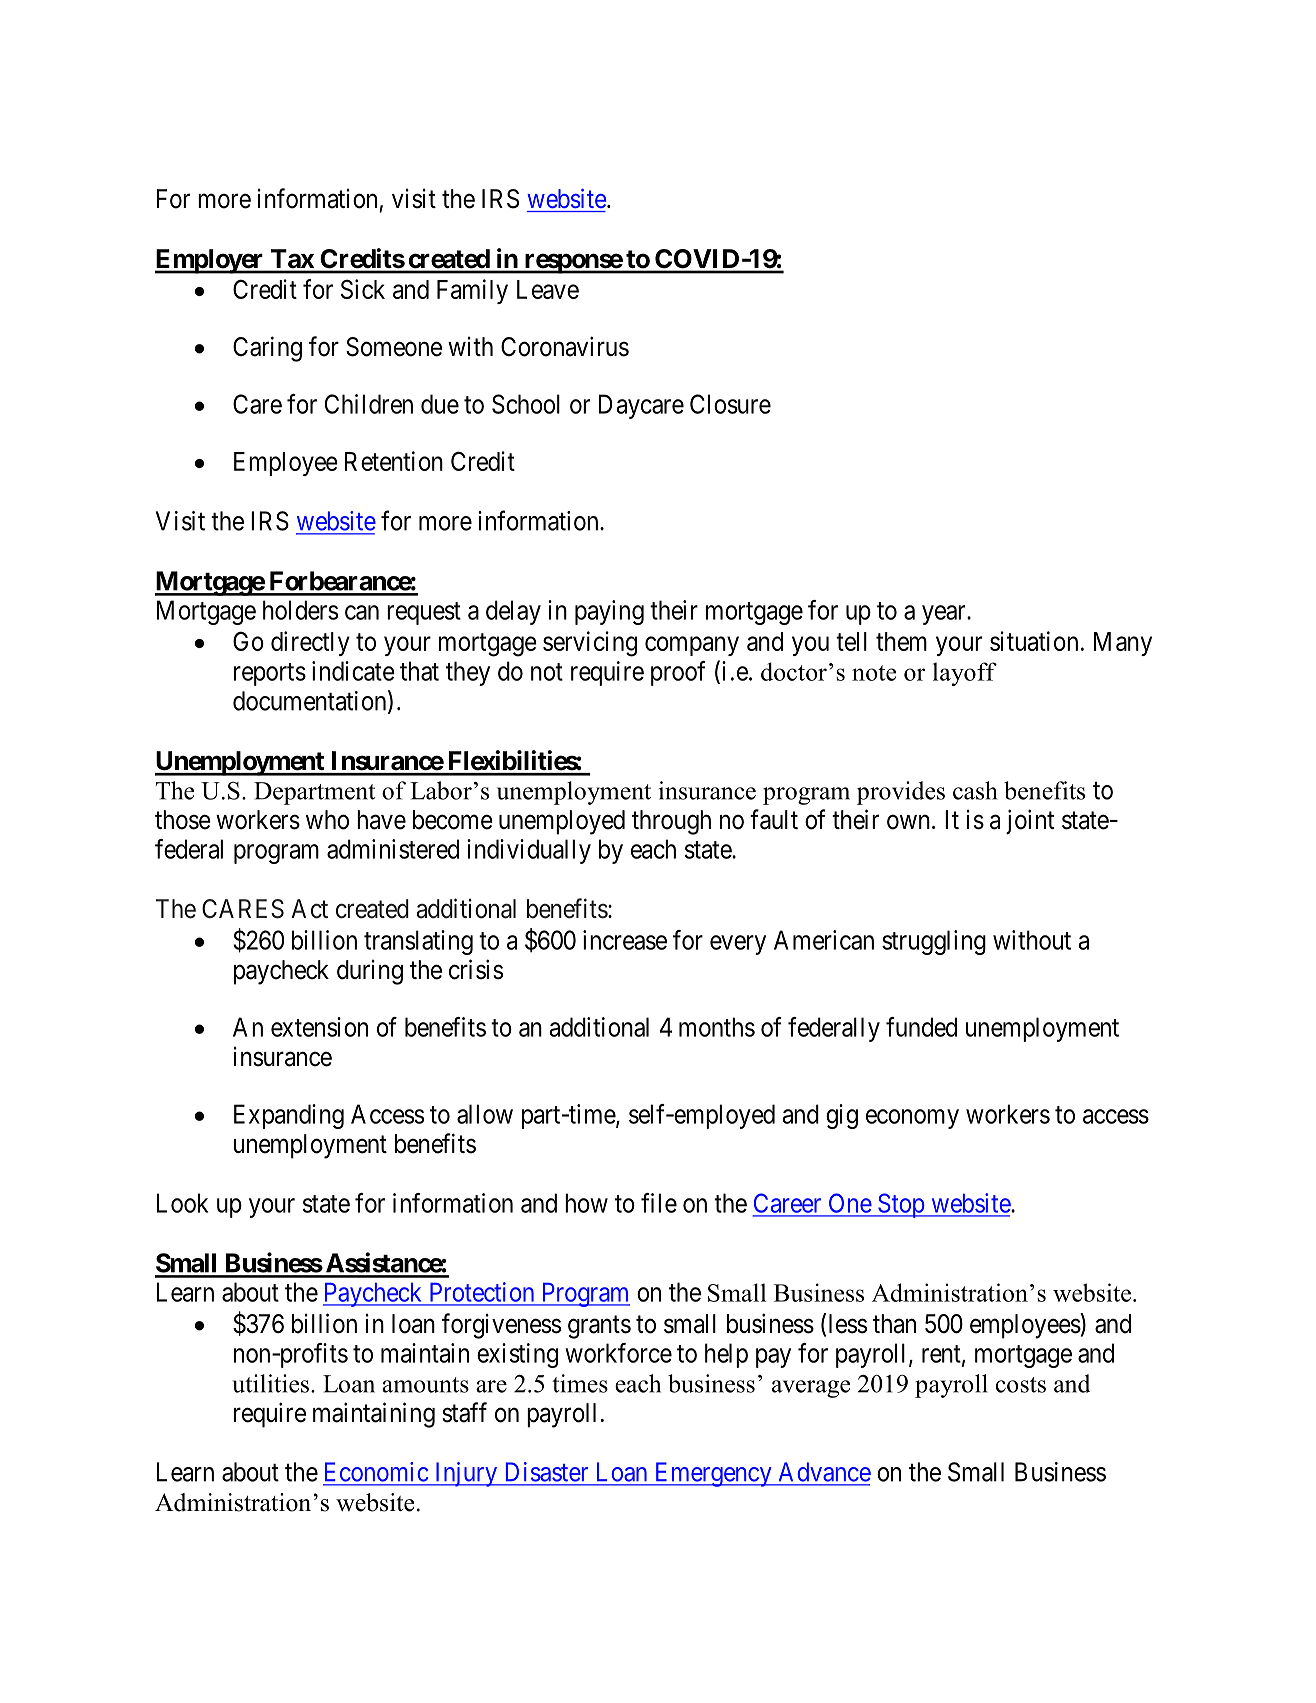 This page has width=1316, height=1703. I want to click on Leave, so click(548, 289).
